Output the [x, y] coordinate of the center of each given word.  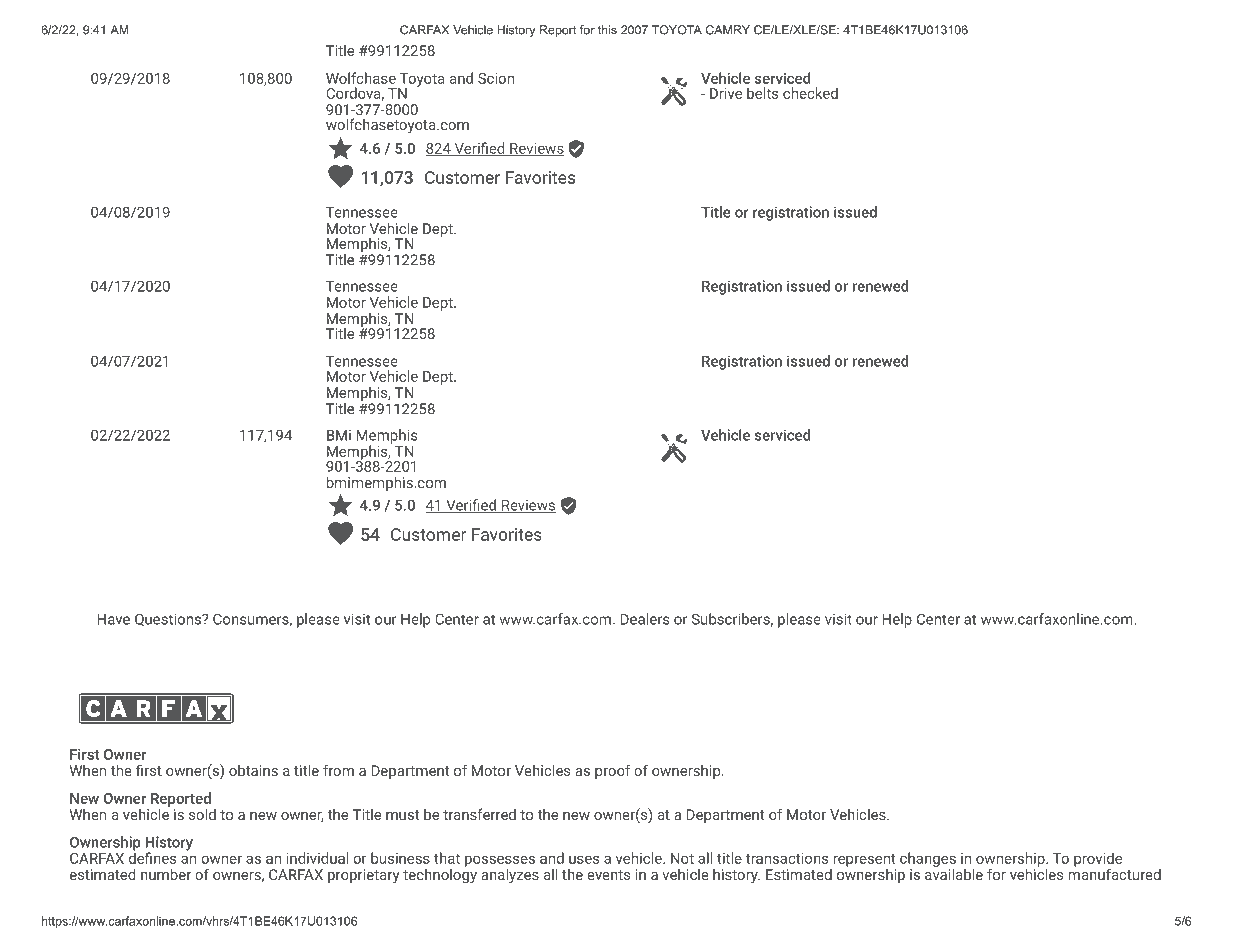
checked [810, 93]
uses [584, 859]
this [607, 30]
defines [153, 857]
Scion [496, 78]
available [954, 873]
